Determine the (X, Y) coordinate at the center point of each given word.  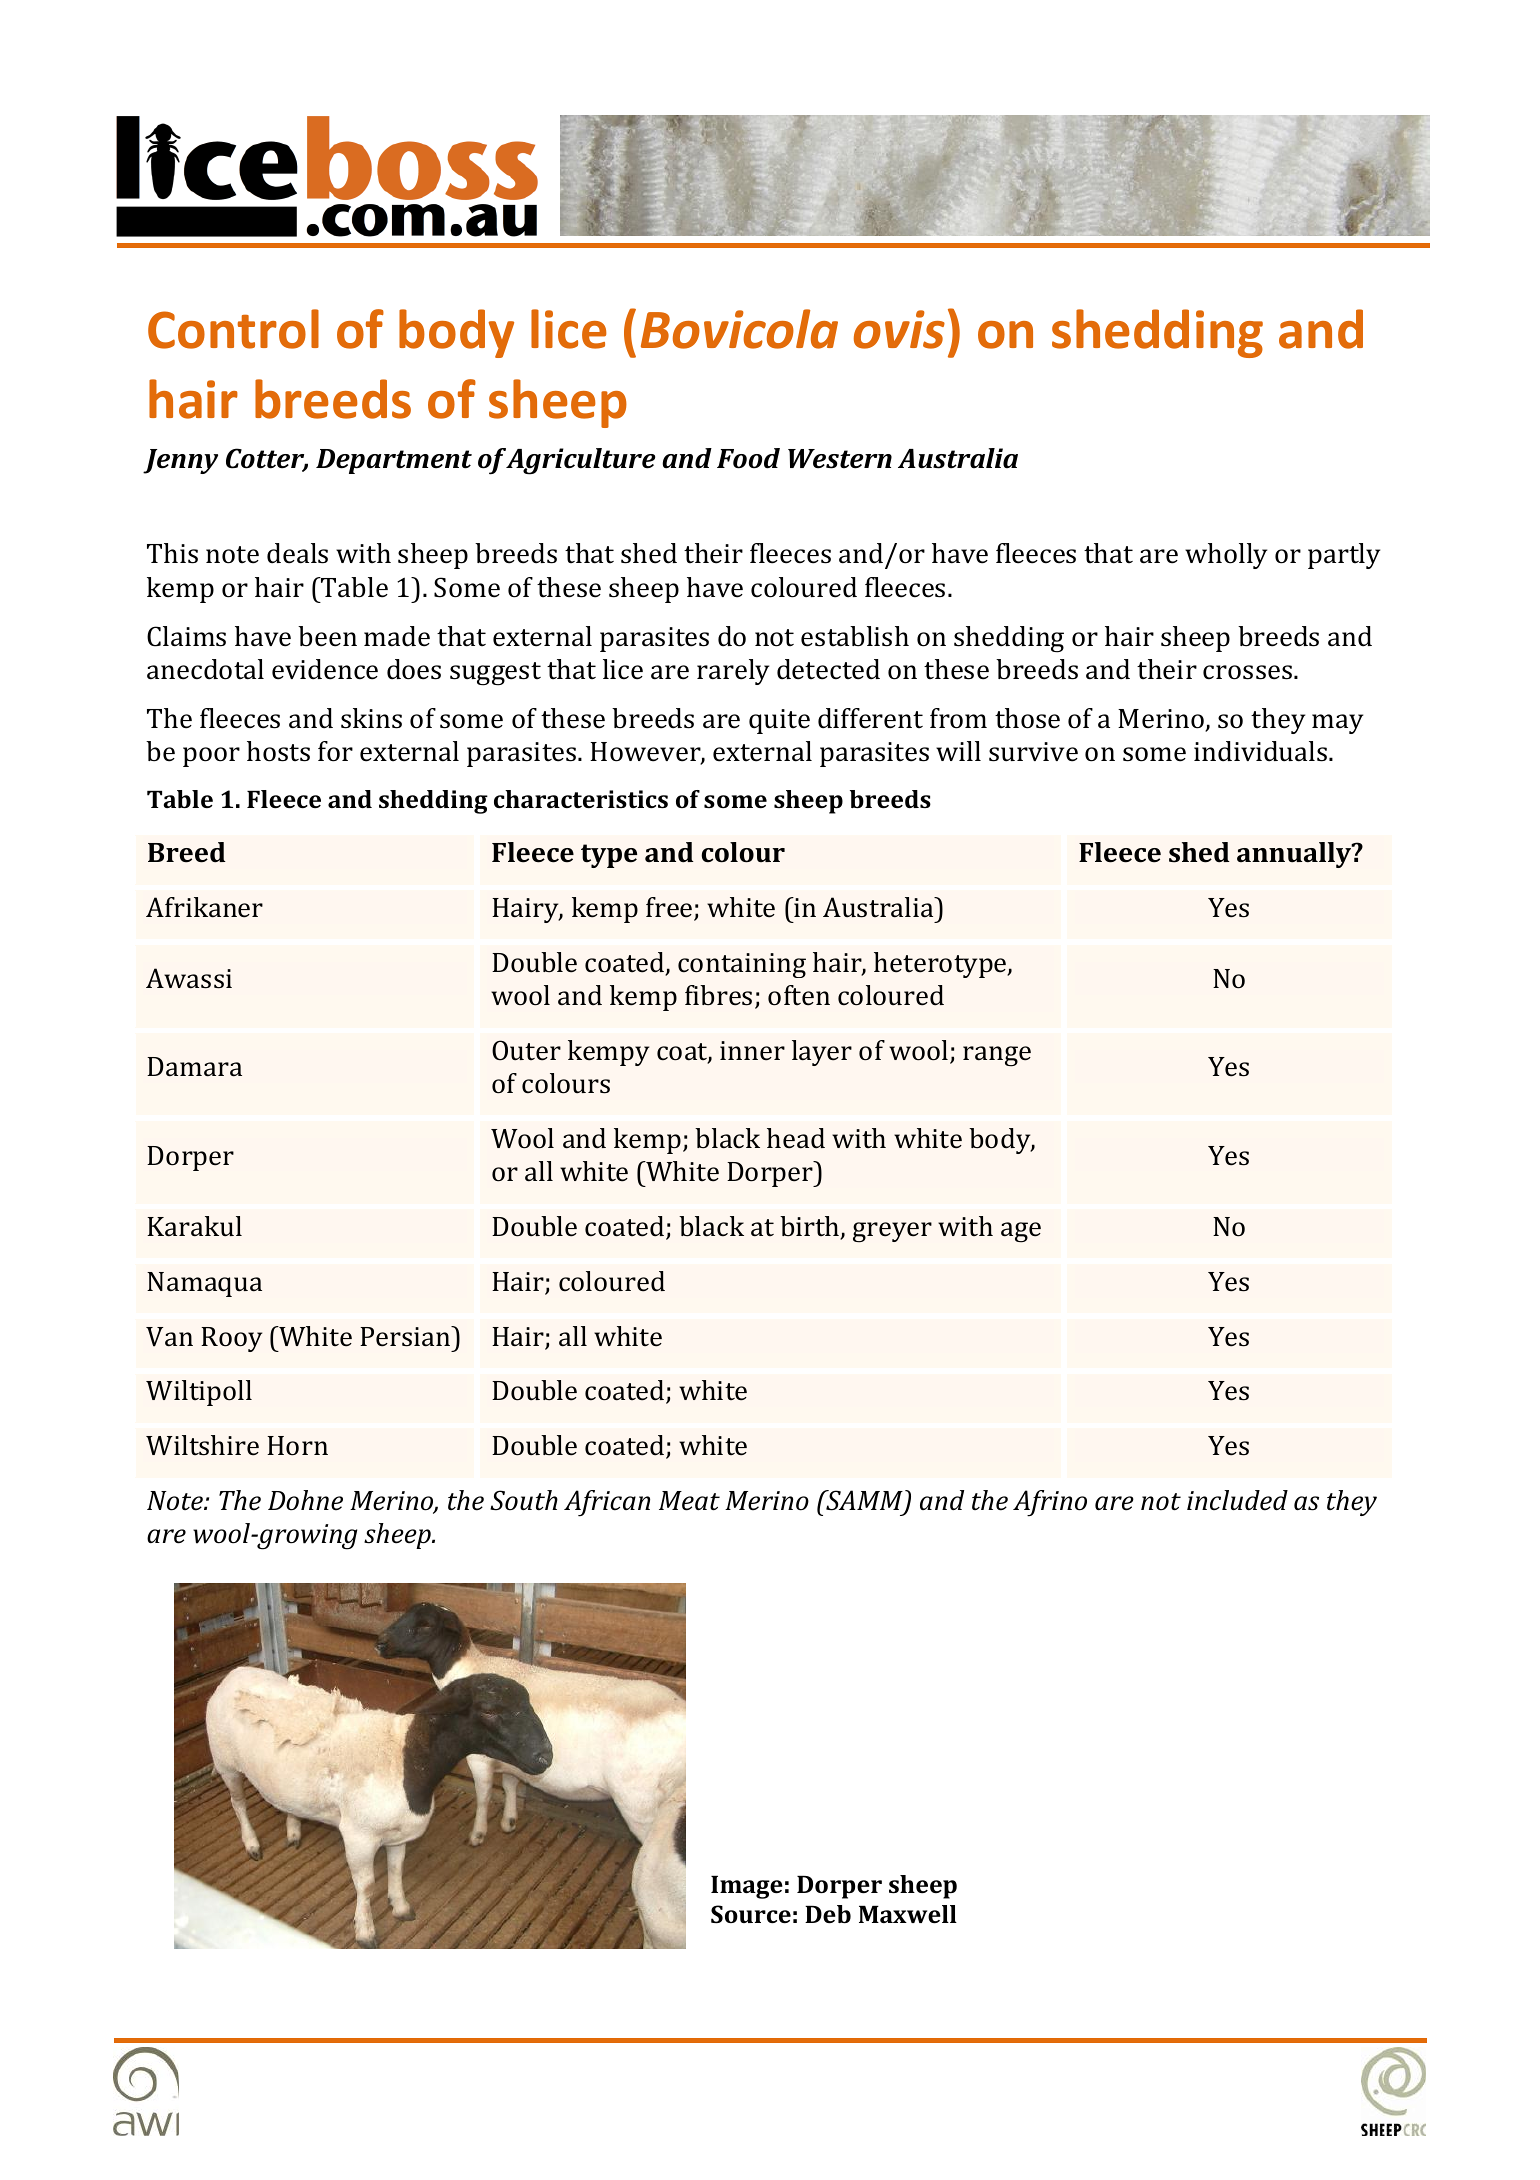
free (670, 908)
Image (747, 1887)
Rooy (231, 1339)
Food (748, 458)
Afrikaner (204, 907)
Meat (689, 1501)
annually (1295, 855)
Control (233, 329)
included (1237, 1500)
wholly (1226, 556)
